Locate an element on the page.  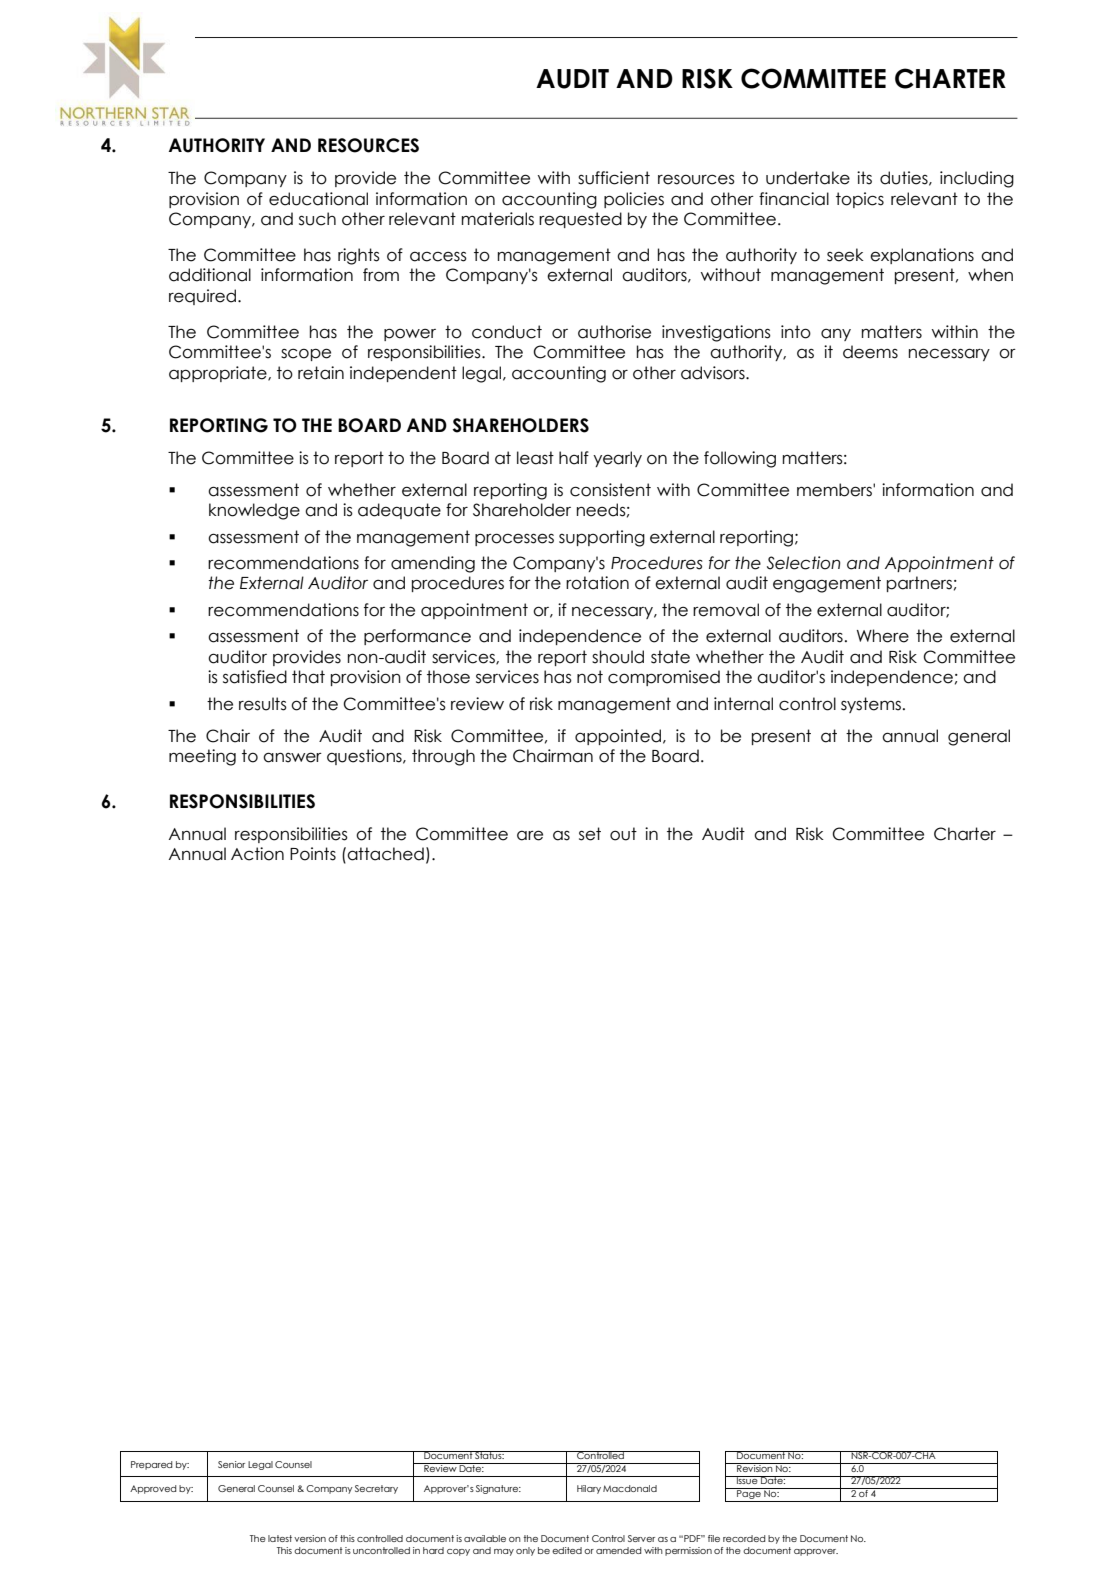
Senior is located at coordinates (231, 1464).
